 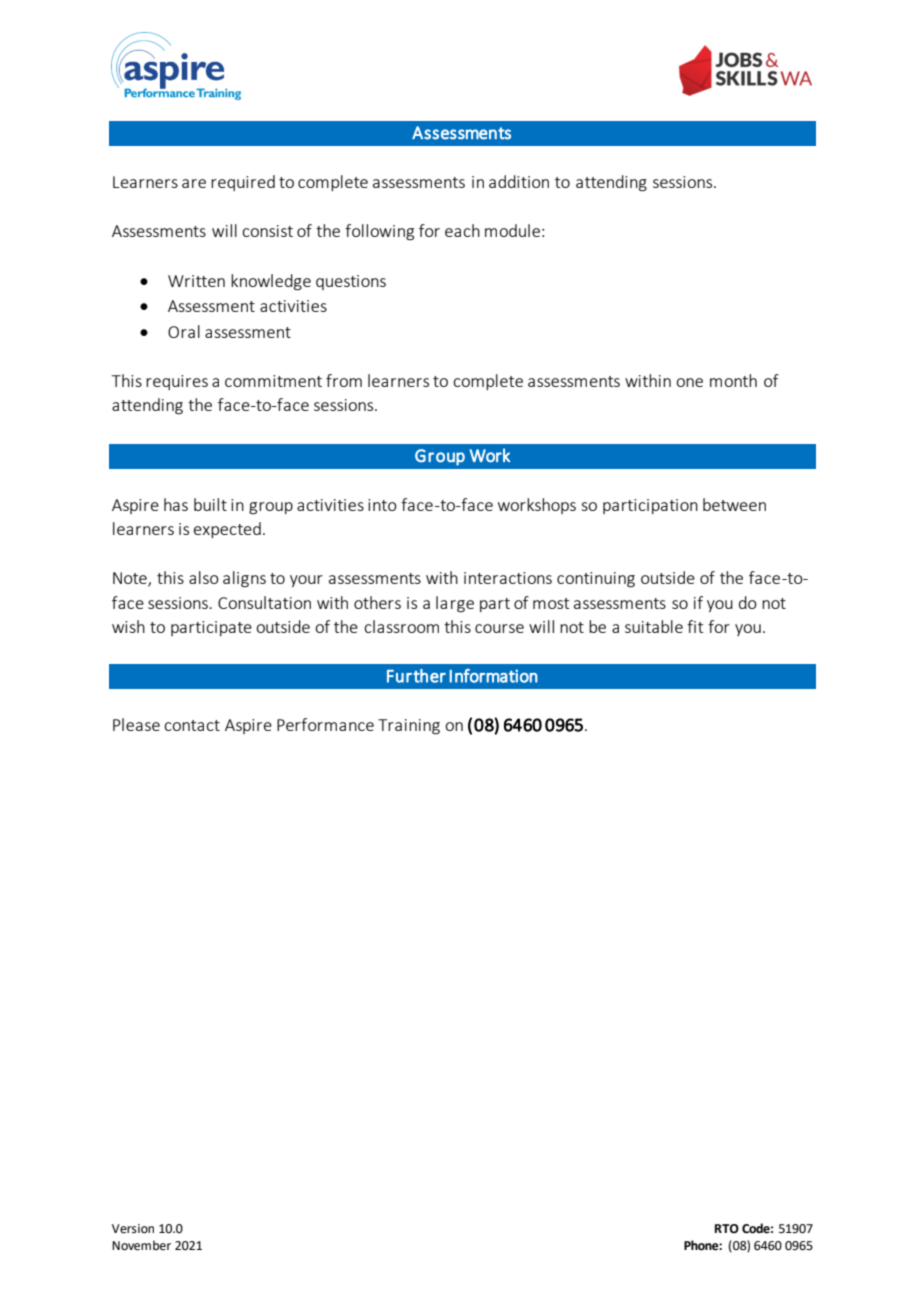 What do you see at coordinates (141, 1245) in the document?
I see `November` at bounding box center [141, 1245].
